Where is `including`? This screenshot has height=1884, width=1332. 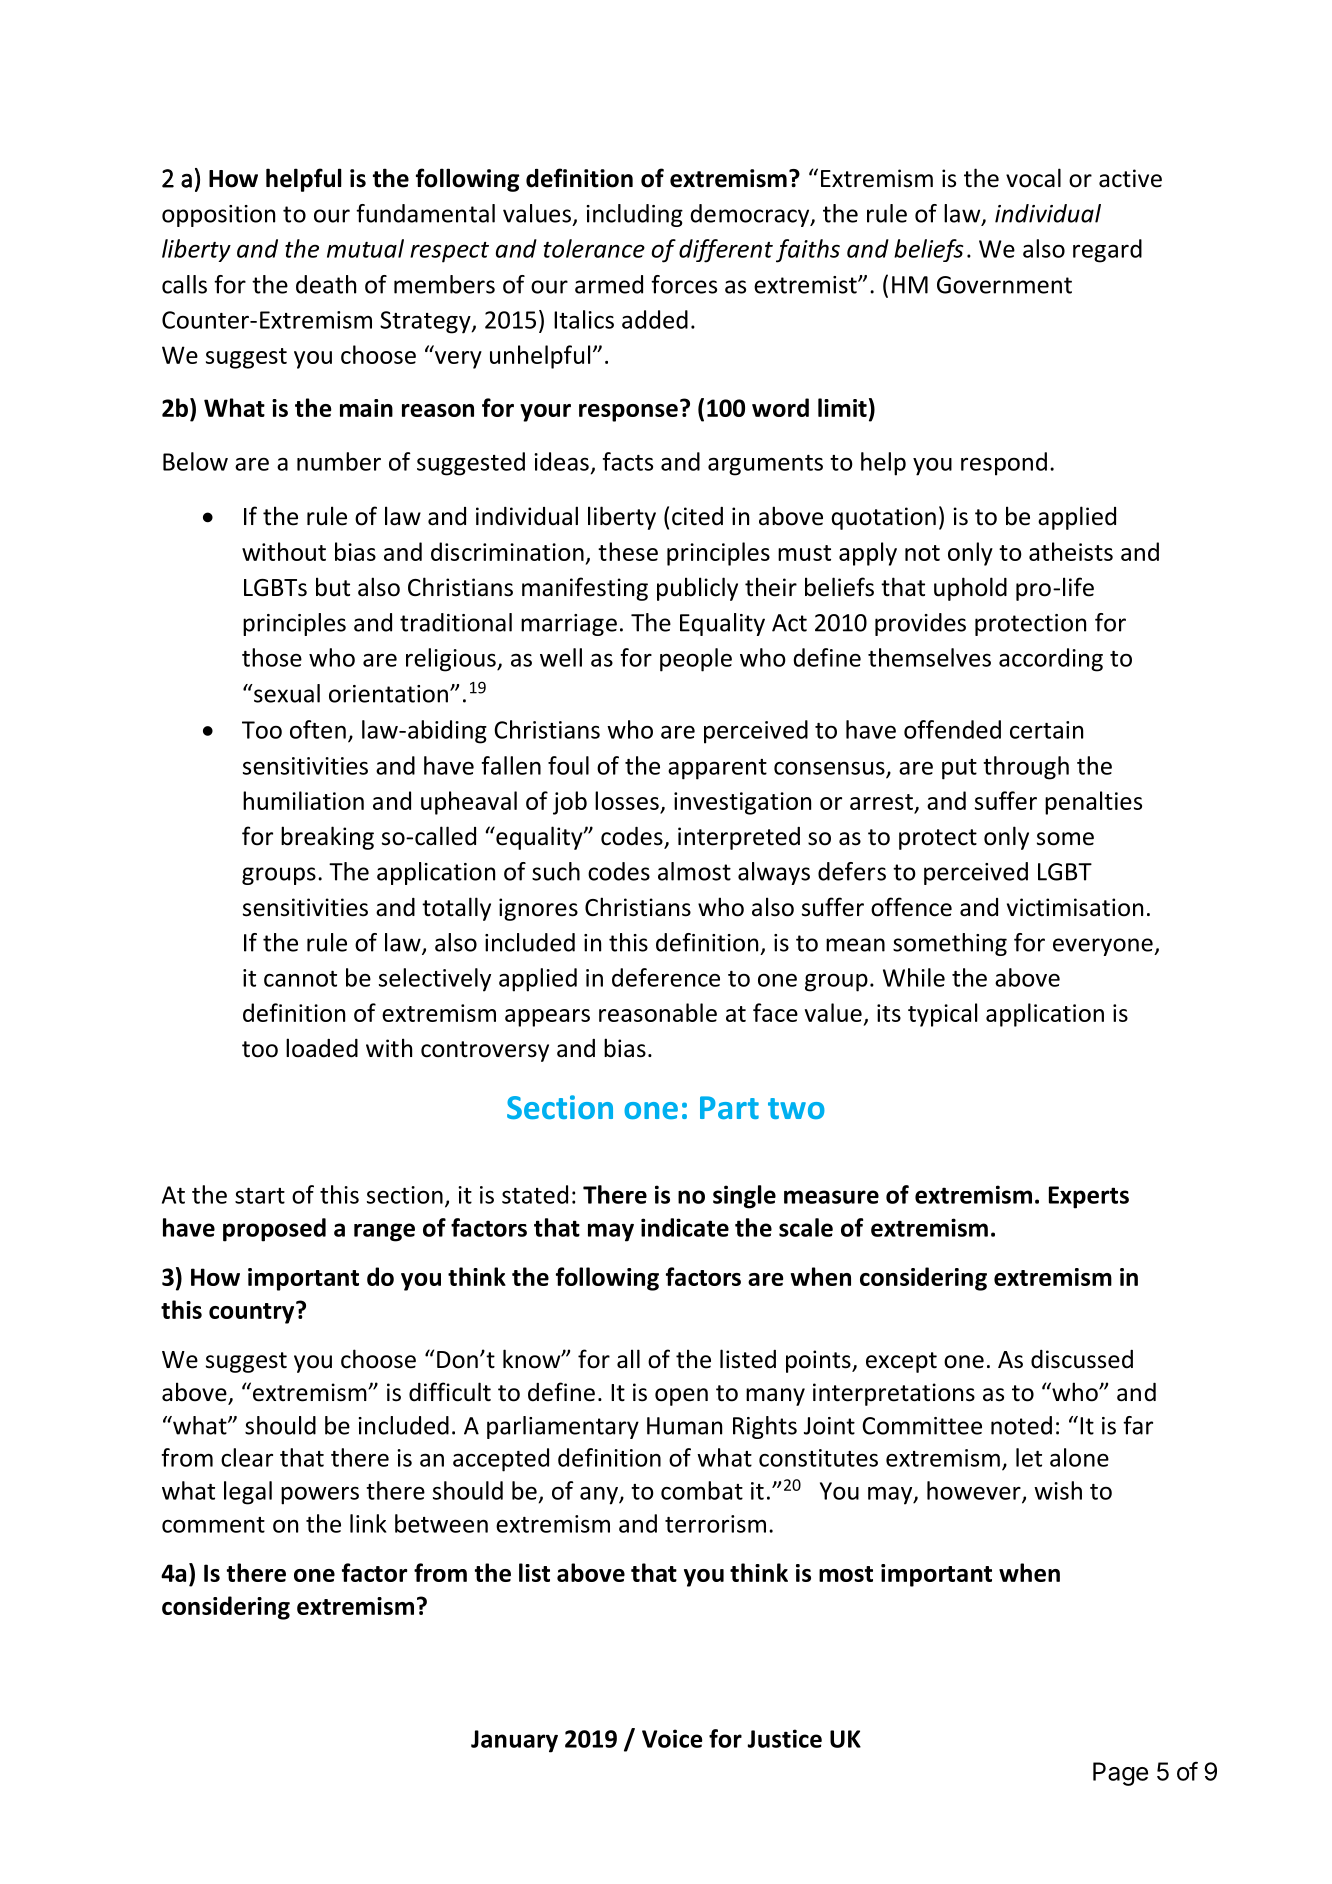 including is located at coordinates (634, 215).
